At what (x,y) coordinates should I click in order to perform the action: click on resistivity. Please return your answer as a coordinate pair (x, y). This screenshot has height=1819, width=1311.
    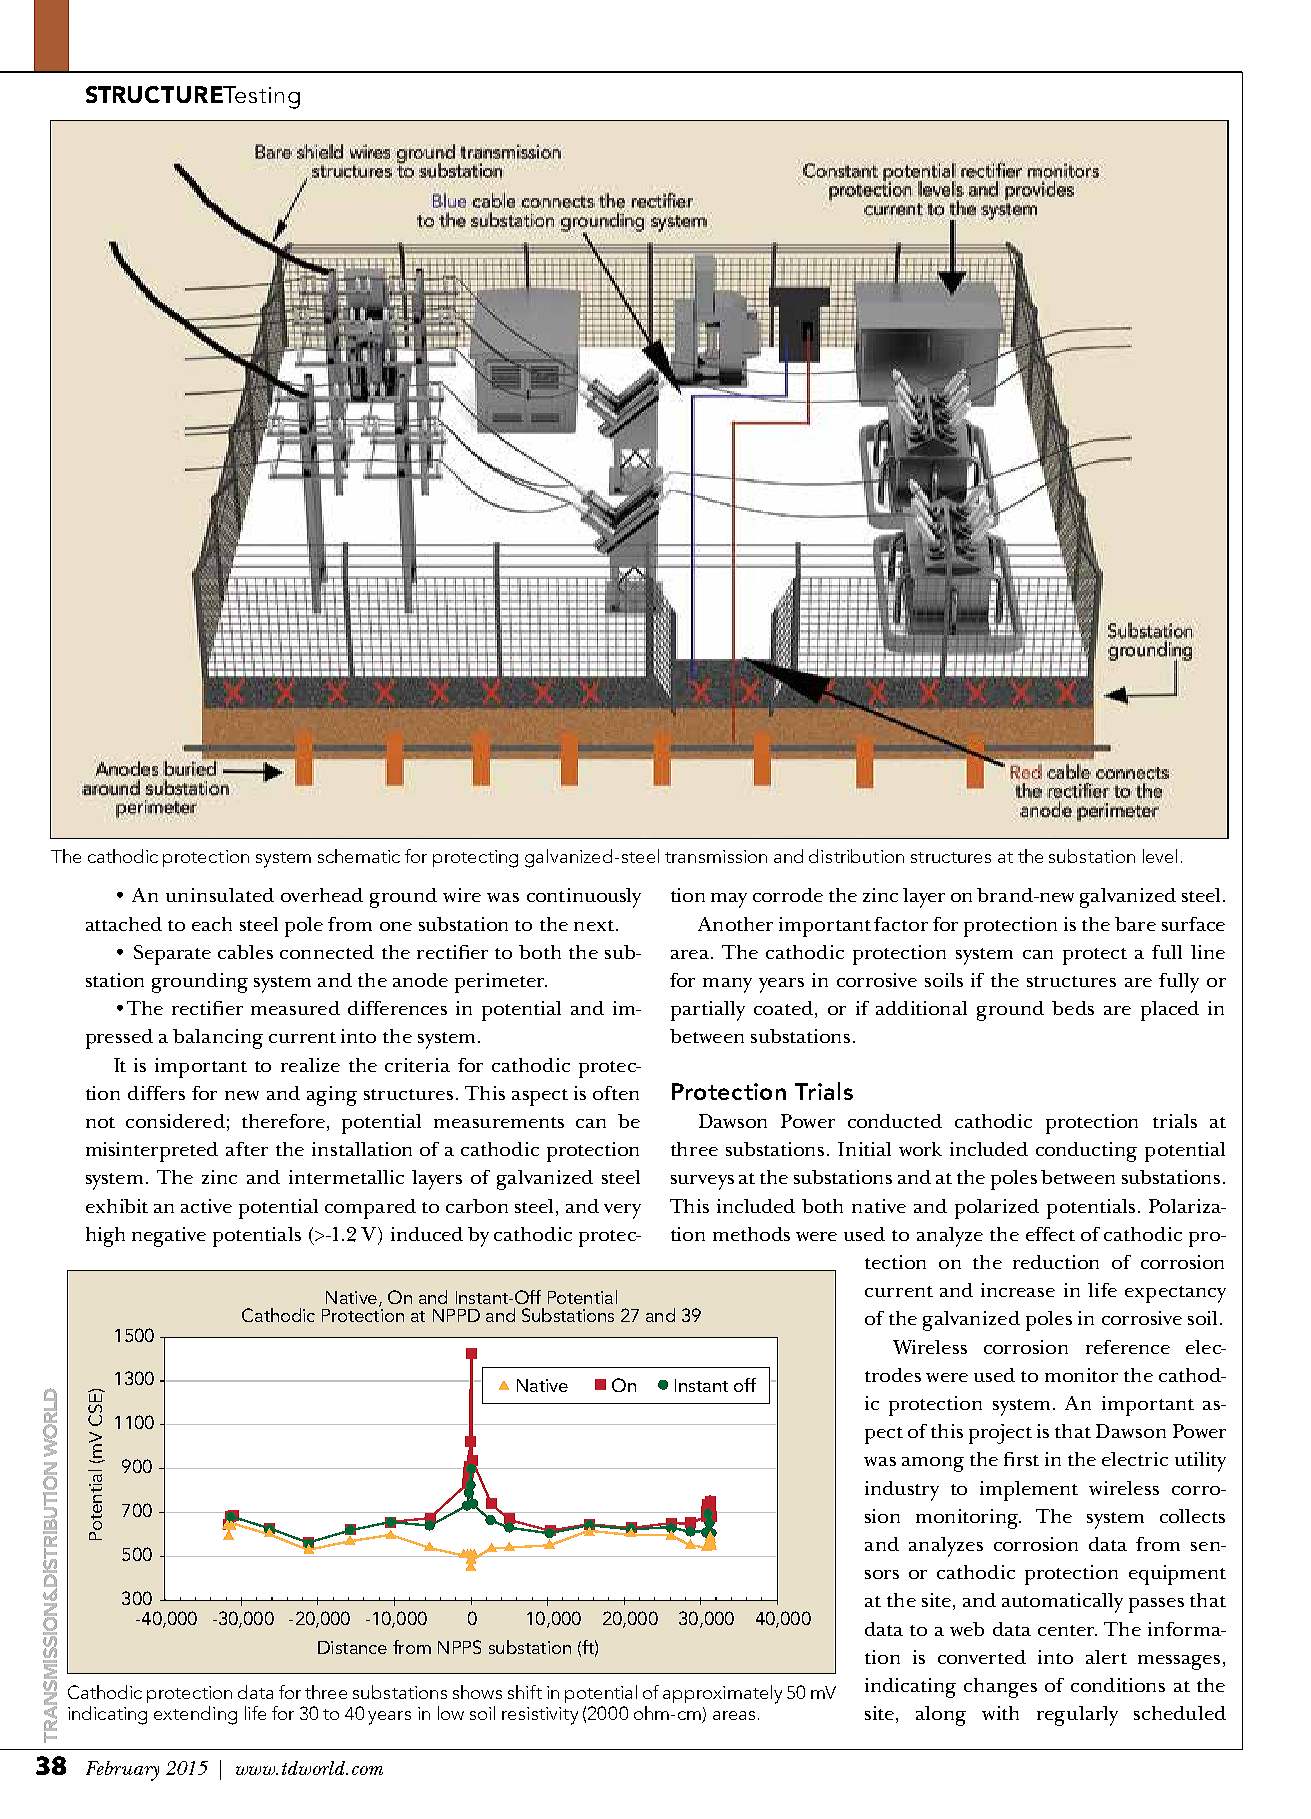
    Looking at the image, I should click on (540, 1716).
